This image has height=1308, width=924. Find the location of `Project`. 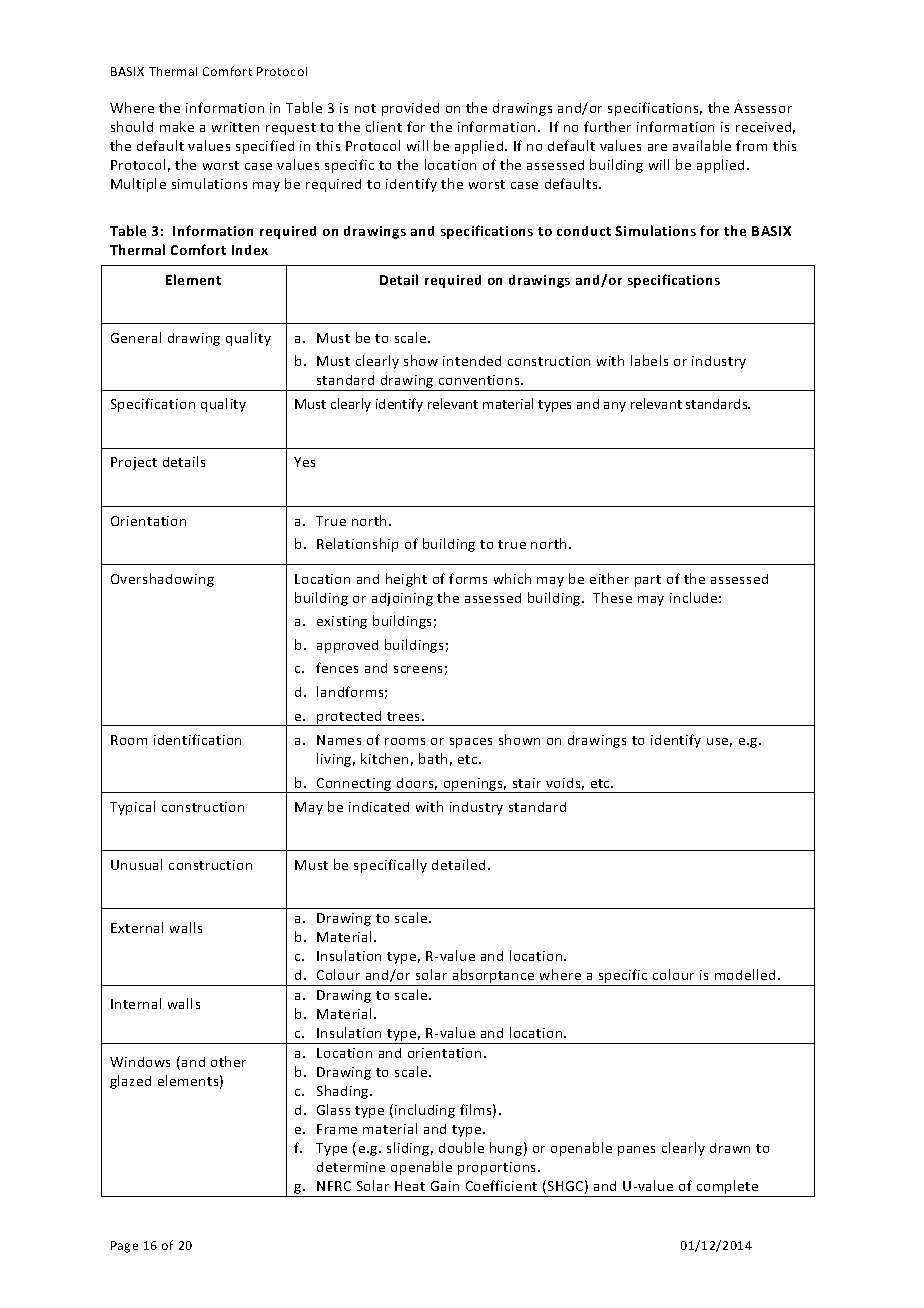

Project is located at coordinates (134, 463).
